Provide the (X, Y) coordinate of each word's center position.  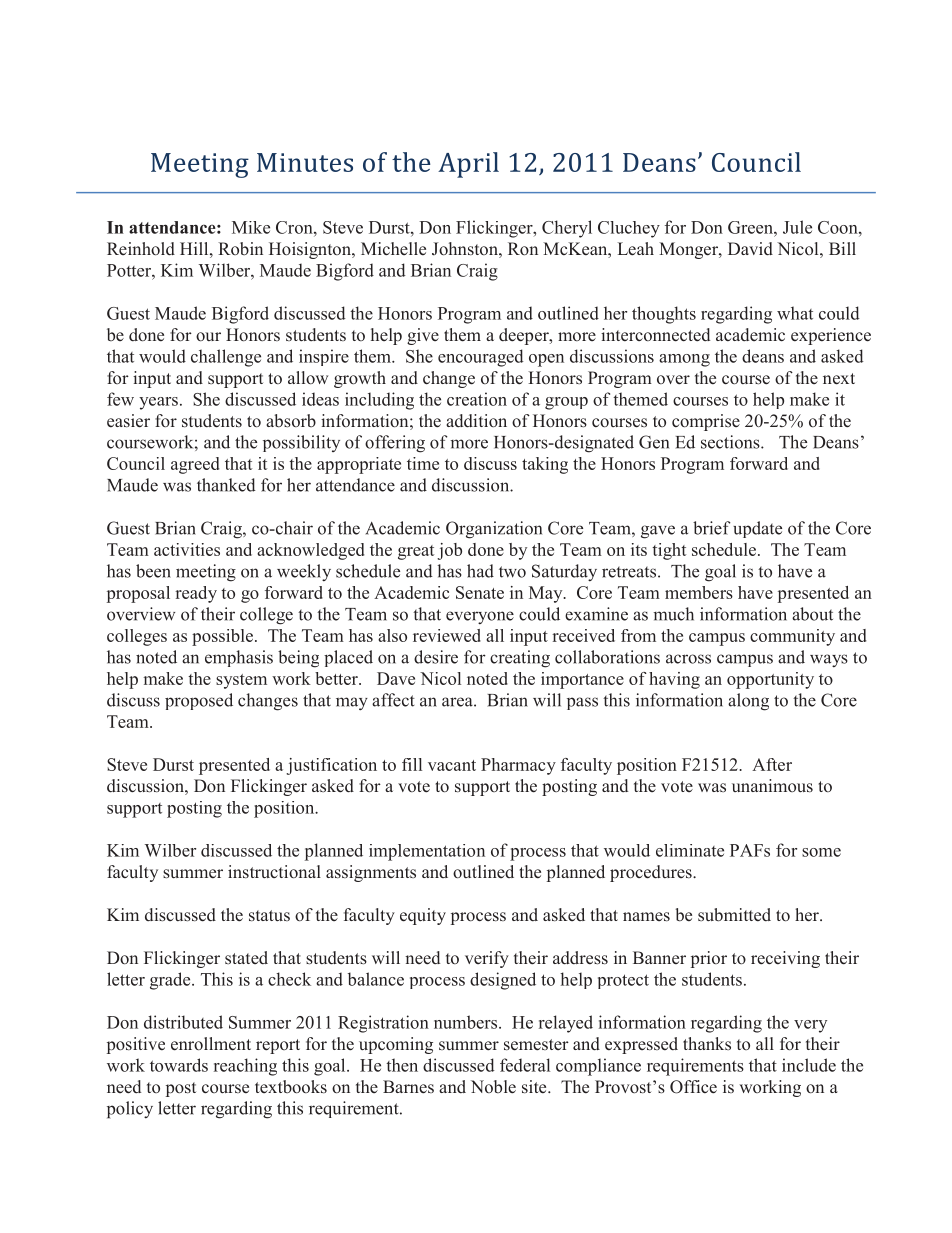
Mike (251, 227)
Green (751, 227)
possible (222, 637)
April (468, 165)
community (792, 637)
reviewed (447, 635)
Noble (493, 1087)
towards (179, 1065)
